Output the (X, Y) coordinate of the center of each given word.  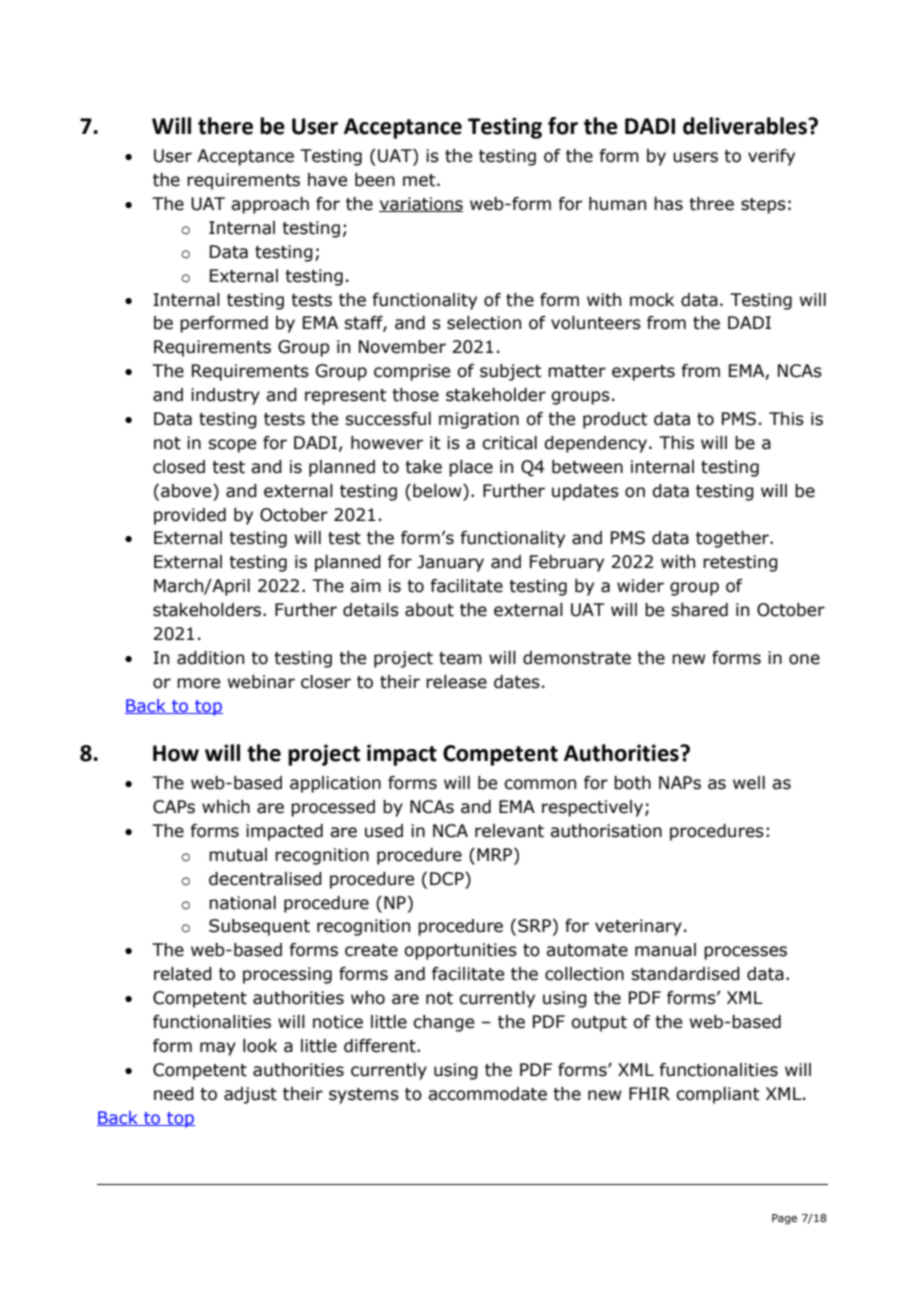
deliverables (746, 126)
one (804, 659)
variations (421, 204)
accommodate (487, 1094)
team (460, 658)
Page (784, 1219)
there (225, 126)
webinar (261, 682)
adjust (250, 1095)
